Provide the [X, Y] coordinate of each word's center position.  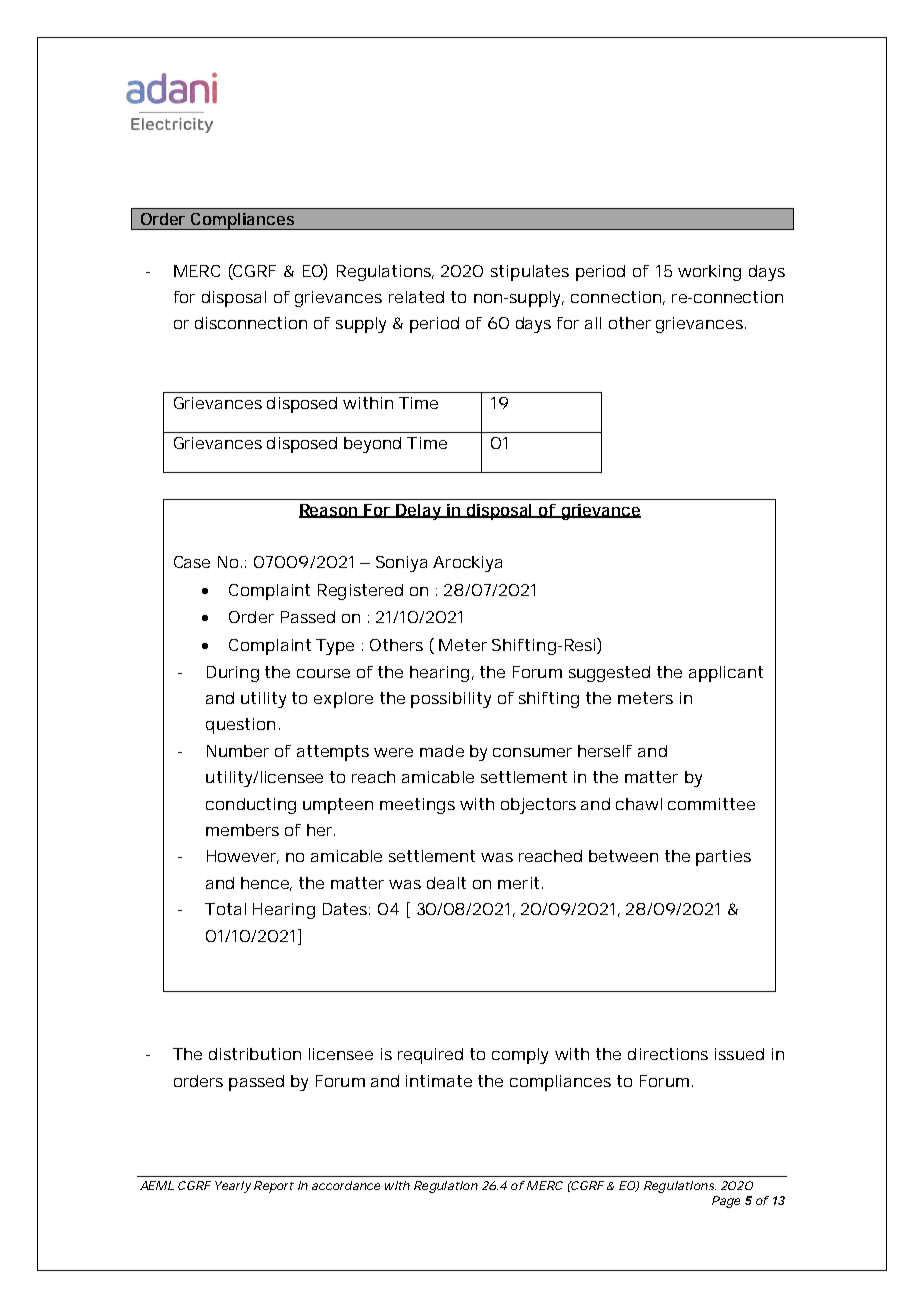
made [442, 751]
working [709, 273]
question [240, 726]
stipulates [530, 273]
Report [274, 1187]
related [416, 297]
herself [605, 751]
